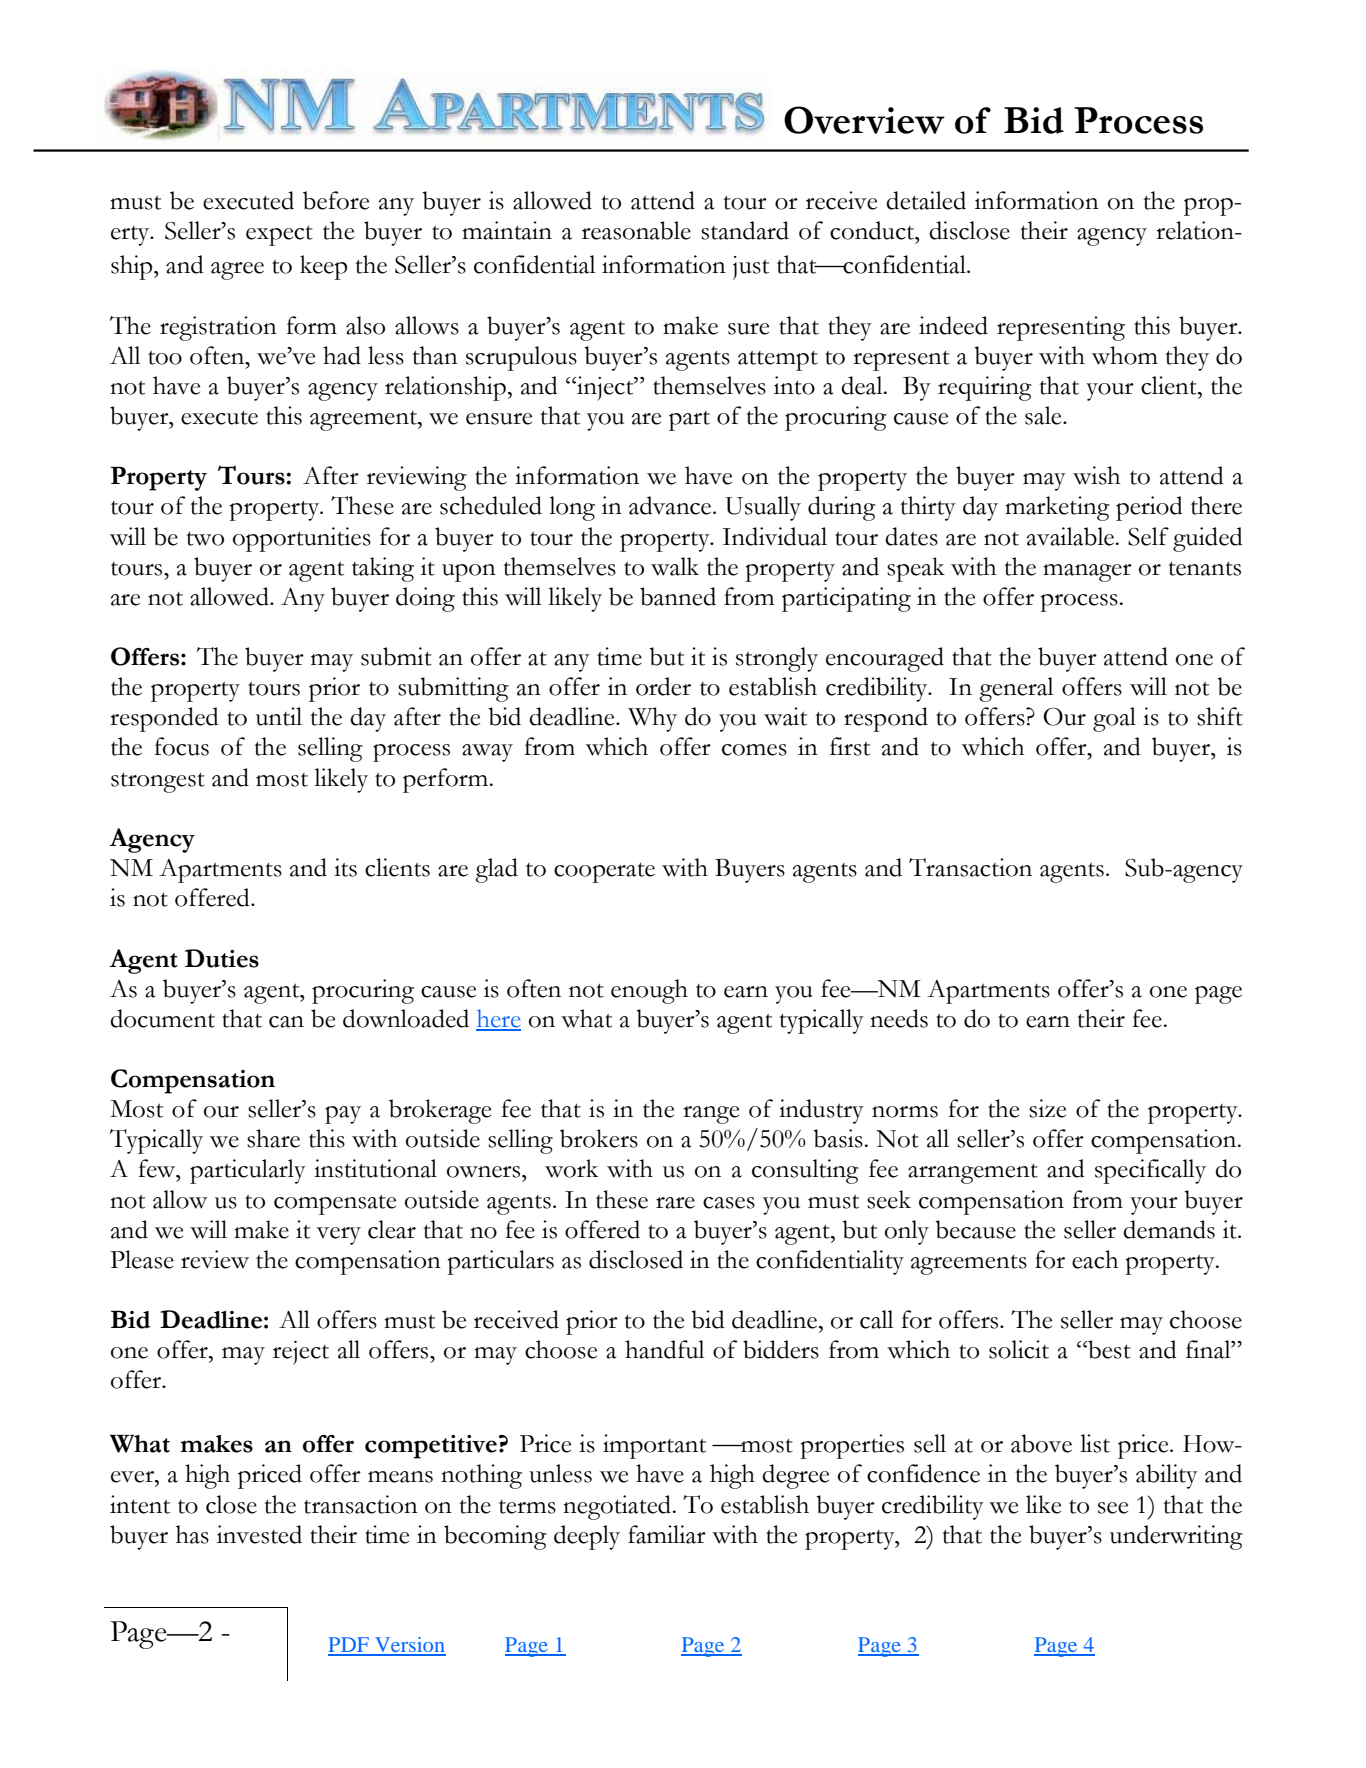 The image size is (1366, 1768). I want to click on detailed, so click(926, 200).
